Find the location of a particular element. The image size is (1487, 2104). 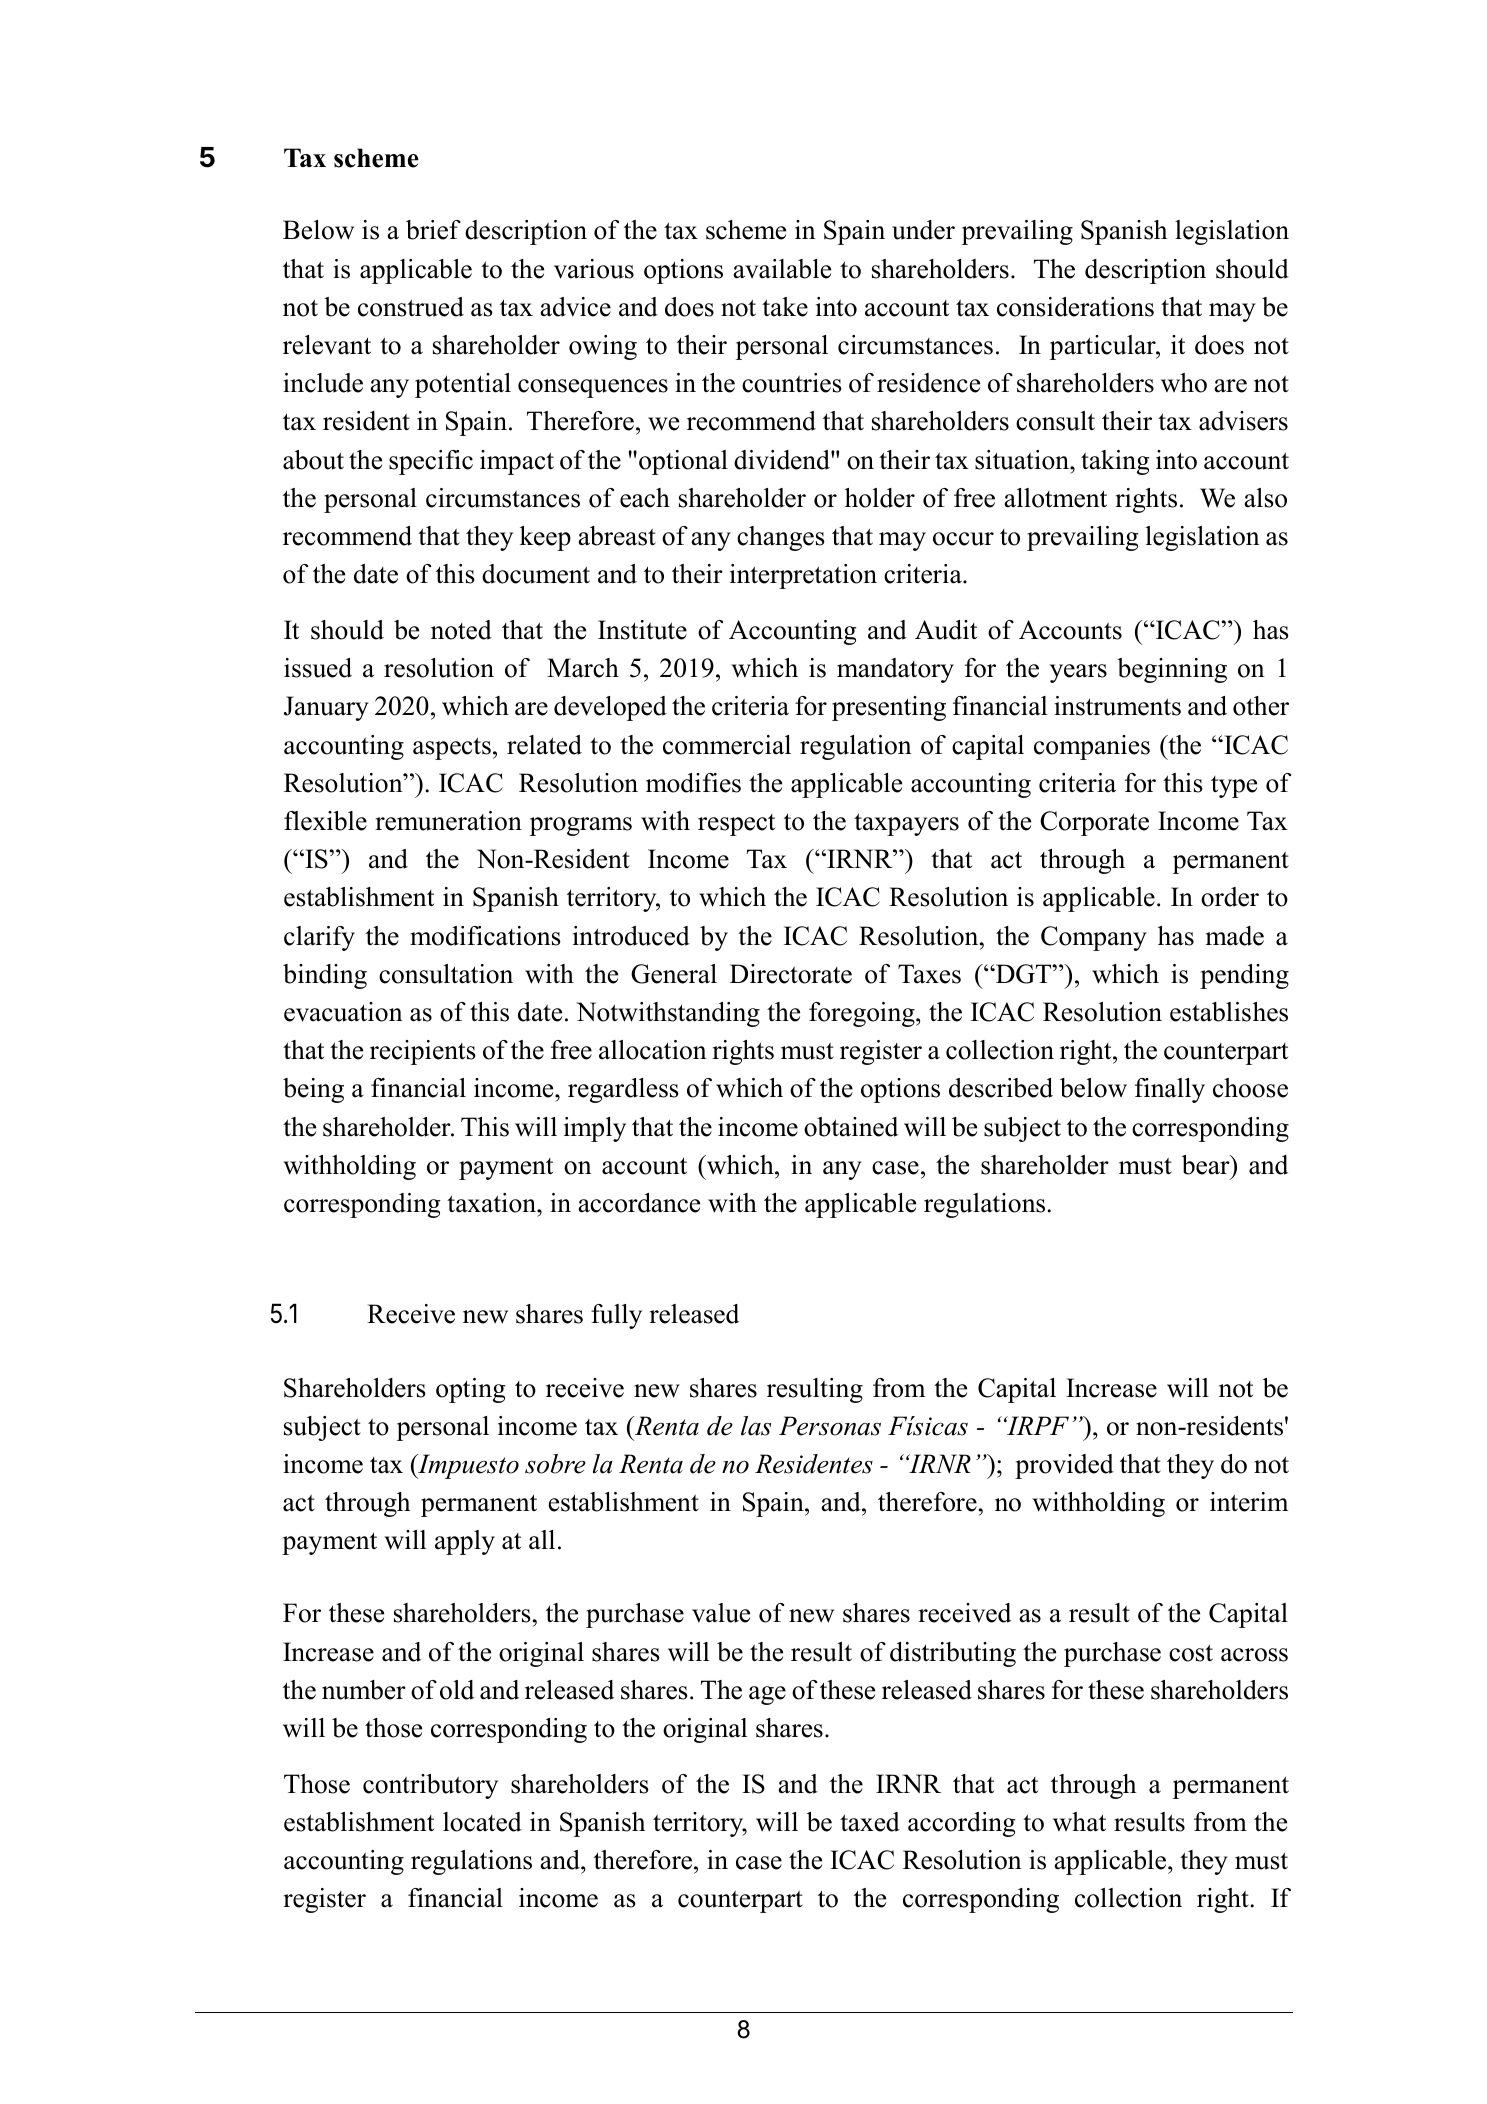

accordance is located at coordinates (639, 1203).
